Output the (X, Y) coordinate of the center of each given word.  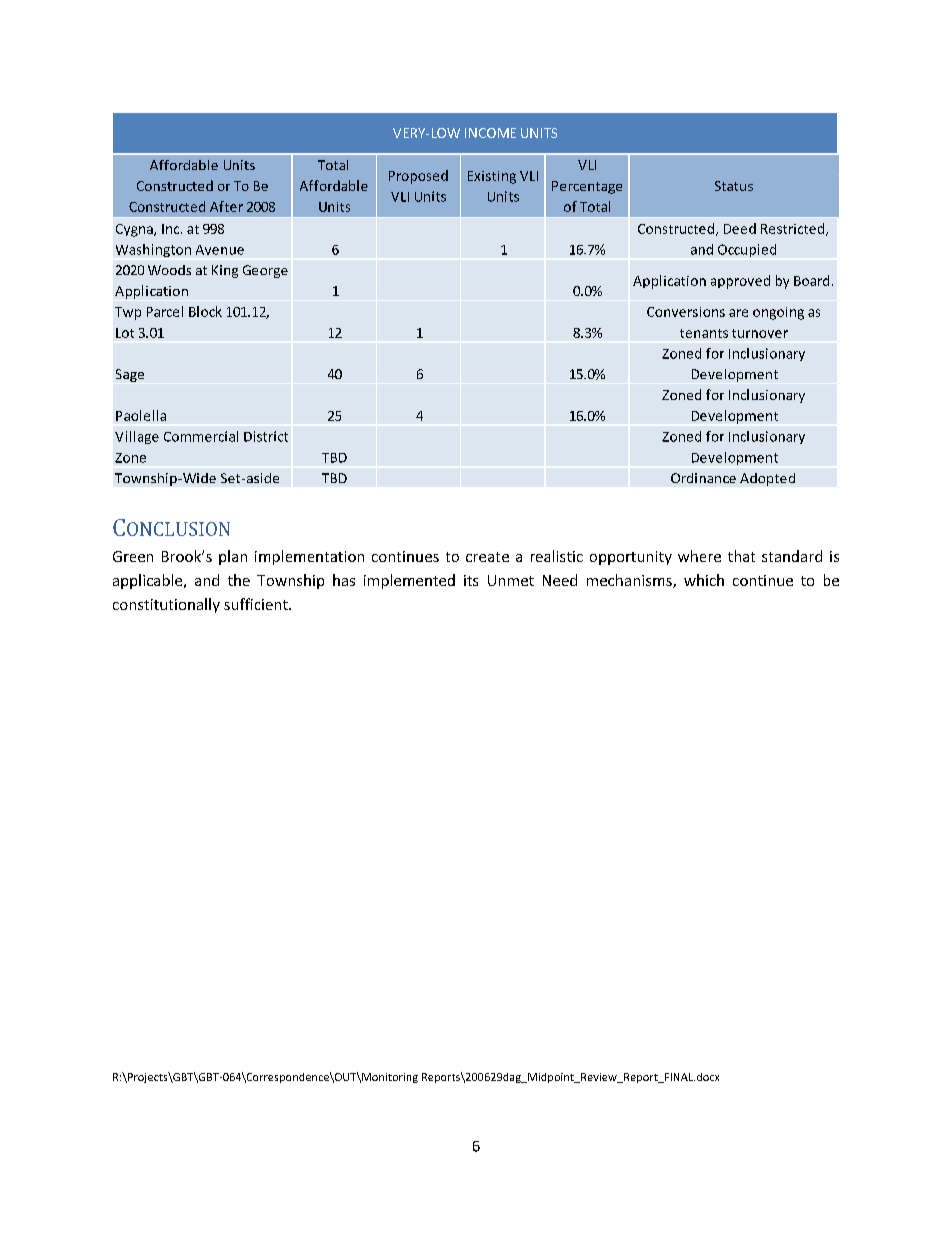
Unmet (511, 580)
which (704, 580)
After (226, 206)
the (239, 580)
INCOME (490, 133)
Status (734, 186)
